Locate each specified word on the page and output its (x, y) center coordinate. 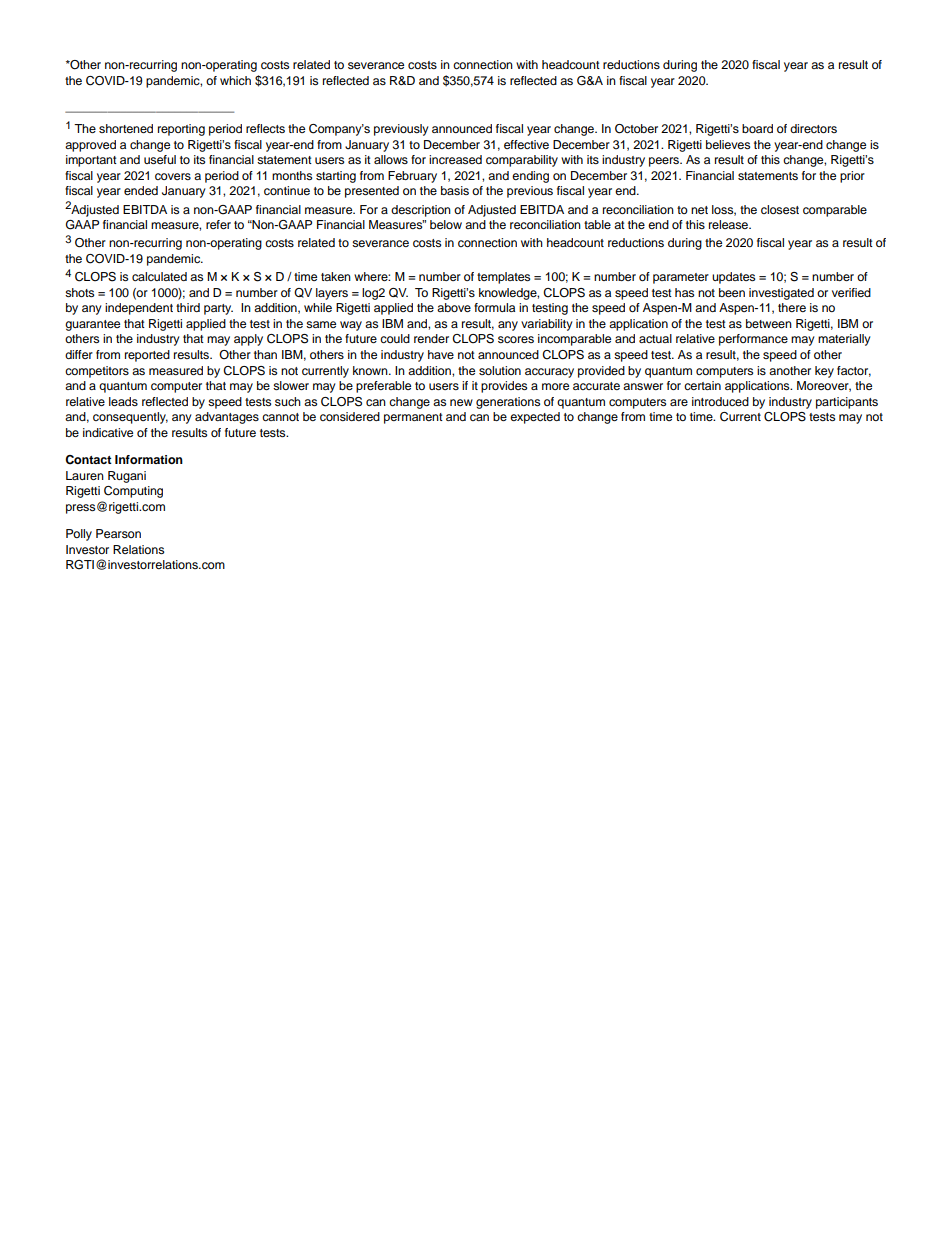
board (757, 128)
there (792, 307)
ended (141, 190)
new (461, 402)
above (454, 307)
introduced (720, 401)
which (235, 80)
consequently (130, 418)
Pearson (118, 533)
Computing (133, 492)
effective (526, 144)
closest (780, 209)
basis (455, 190)
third (188, 307)
